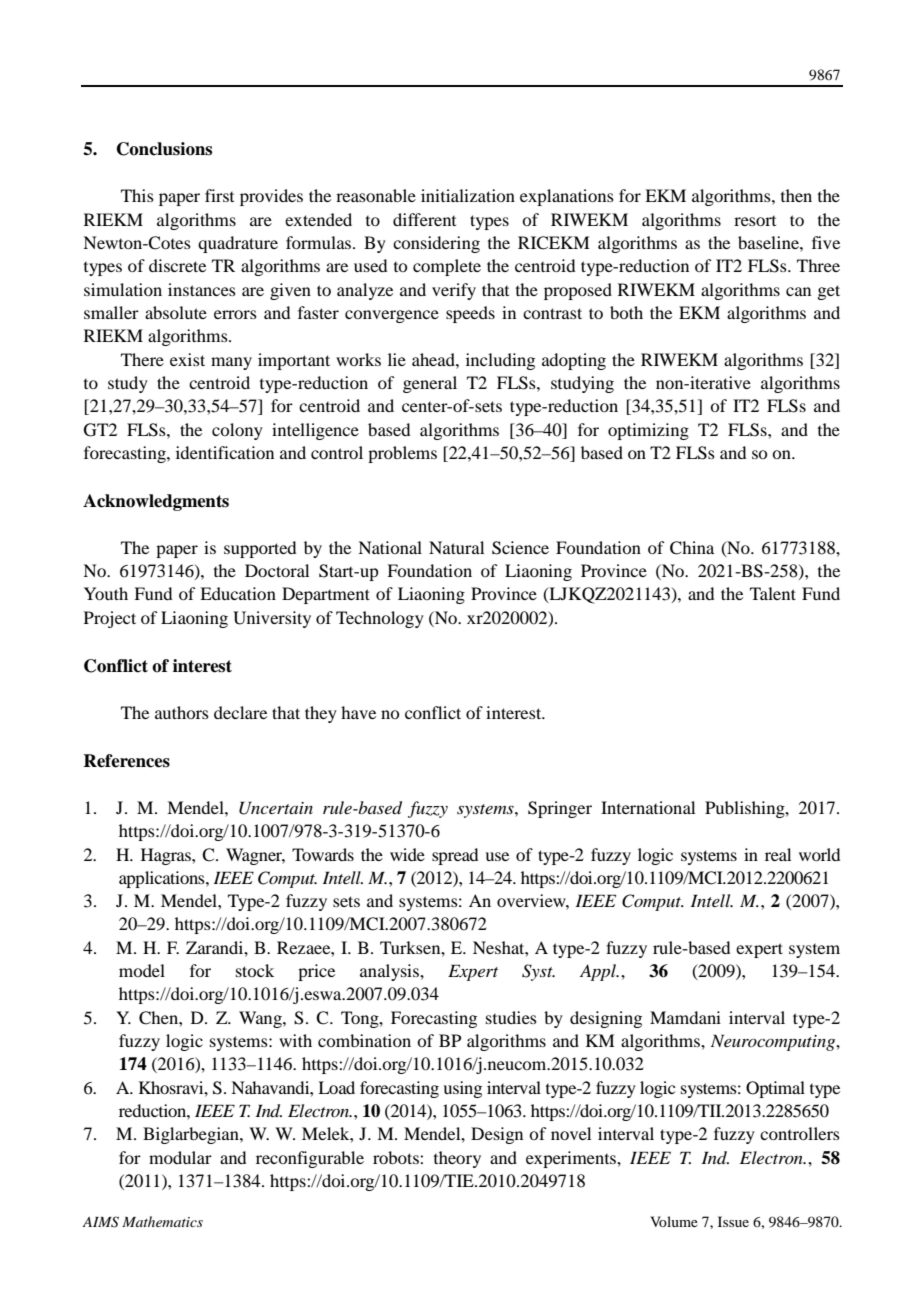 The height and width of the page is (1308, 924). What do you see at coordinates (180, 1157) in the page?
I see `modular` at bounding box center [180, 1157].
